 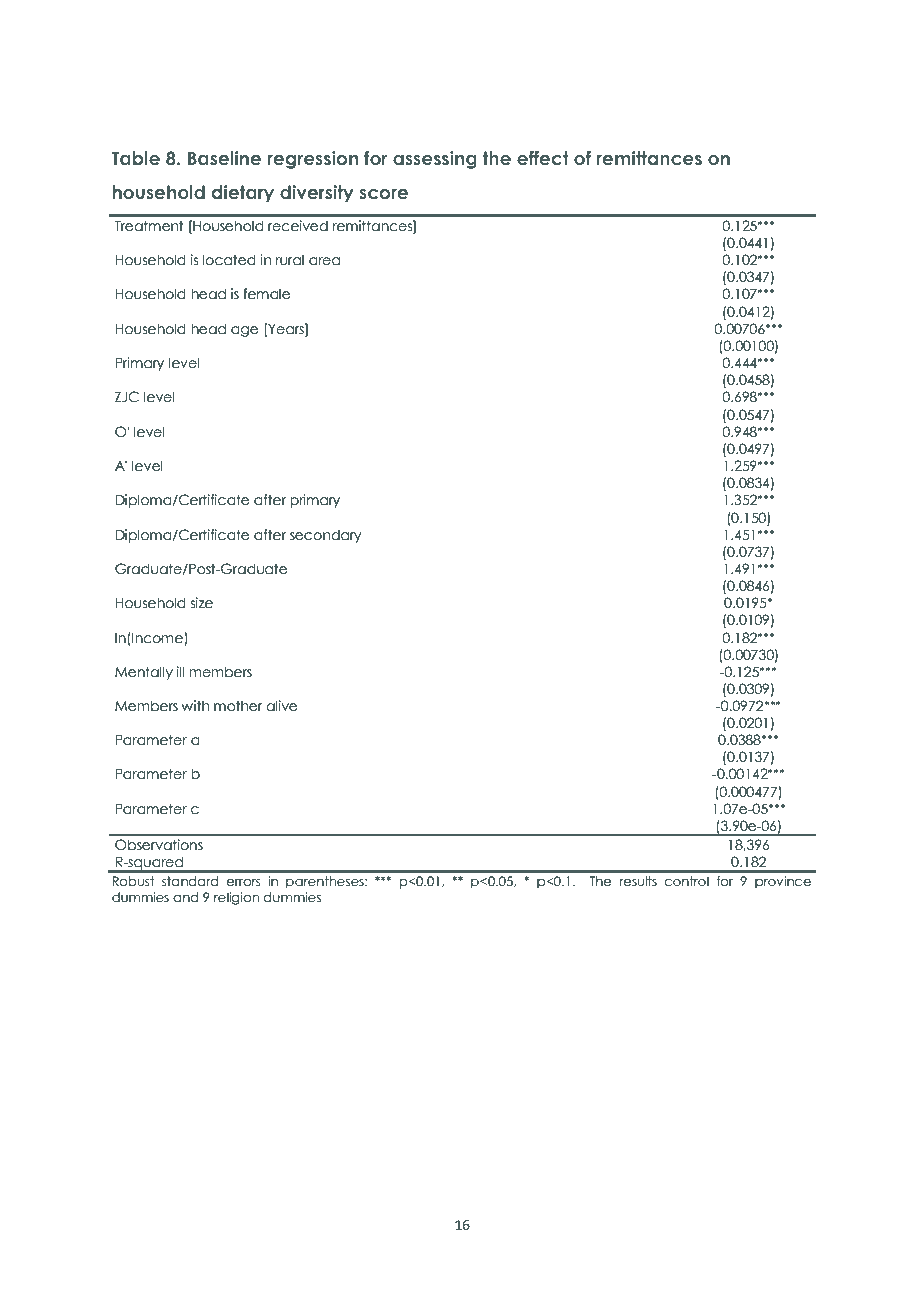 What do you see at coordinates (326, 536) in the screenshot?
I see `secondary` at bounding box center [326, 536].
